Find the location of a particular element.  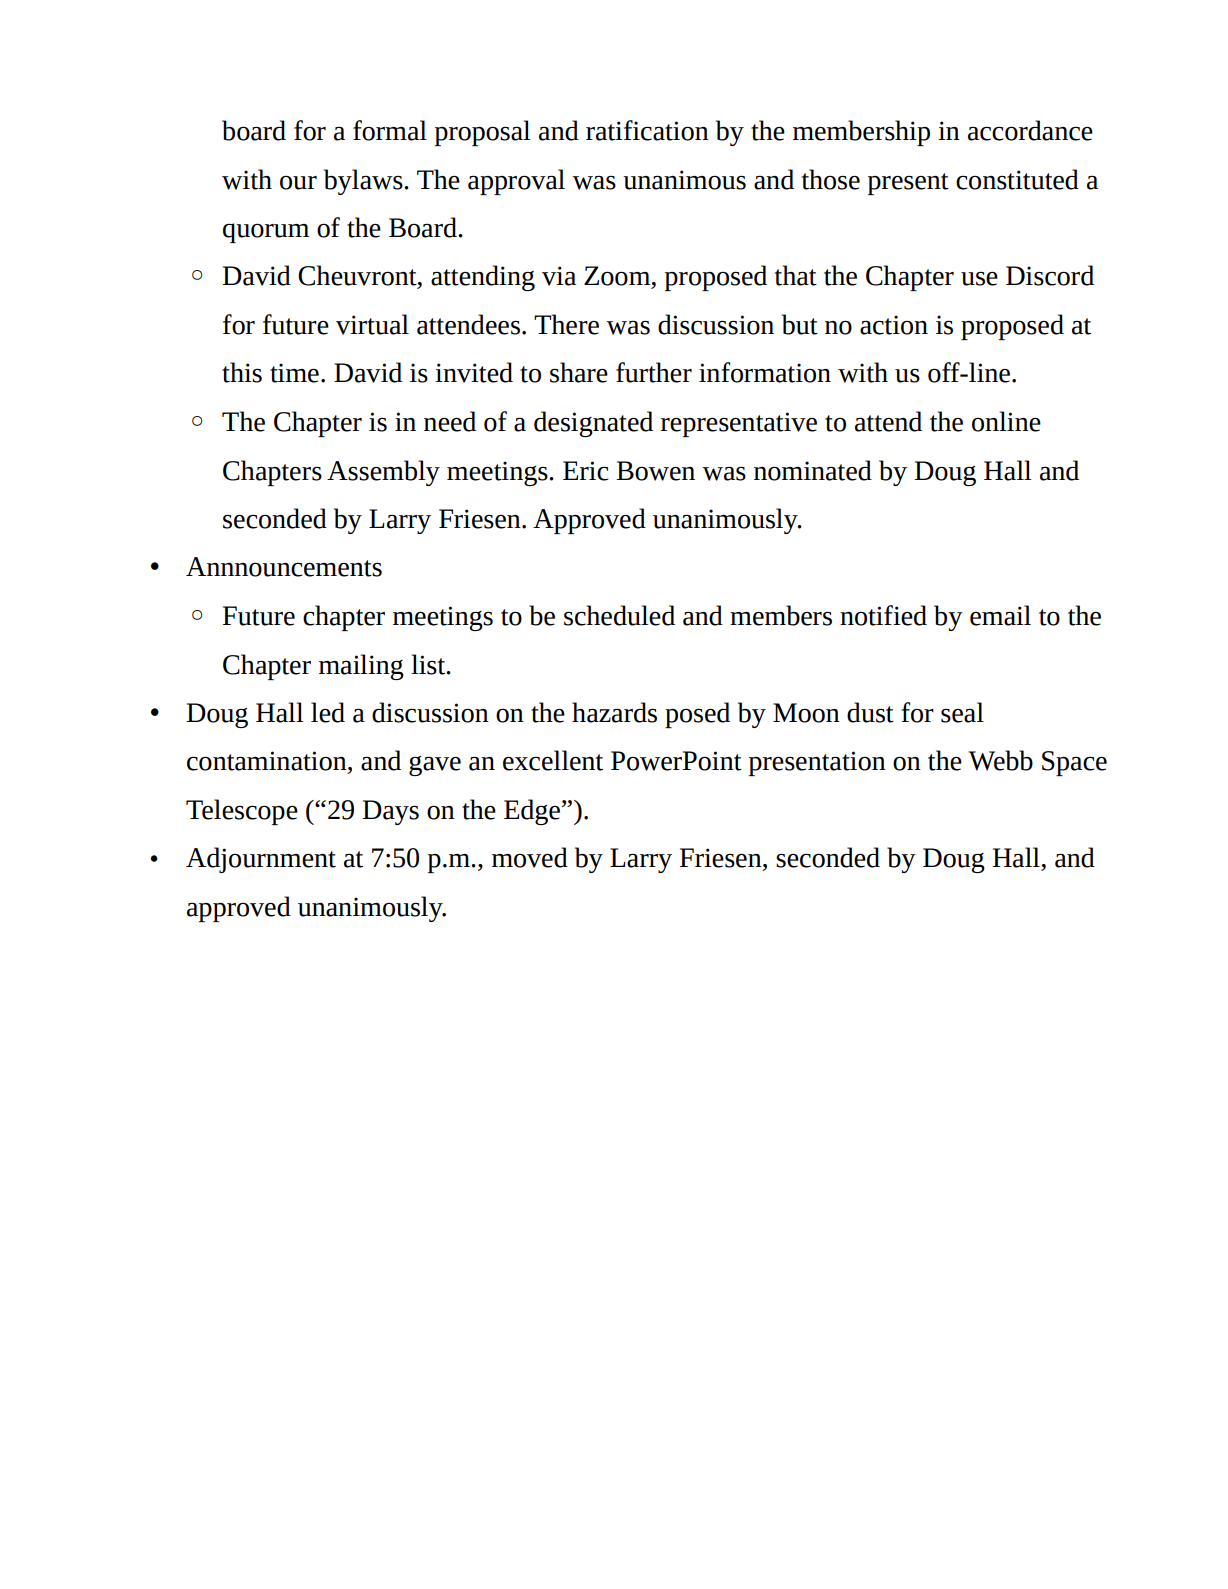

time is located at coordinates (294, 373).
